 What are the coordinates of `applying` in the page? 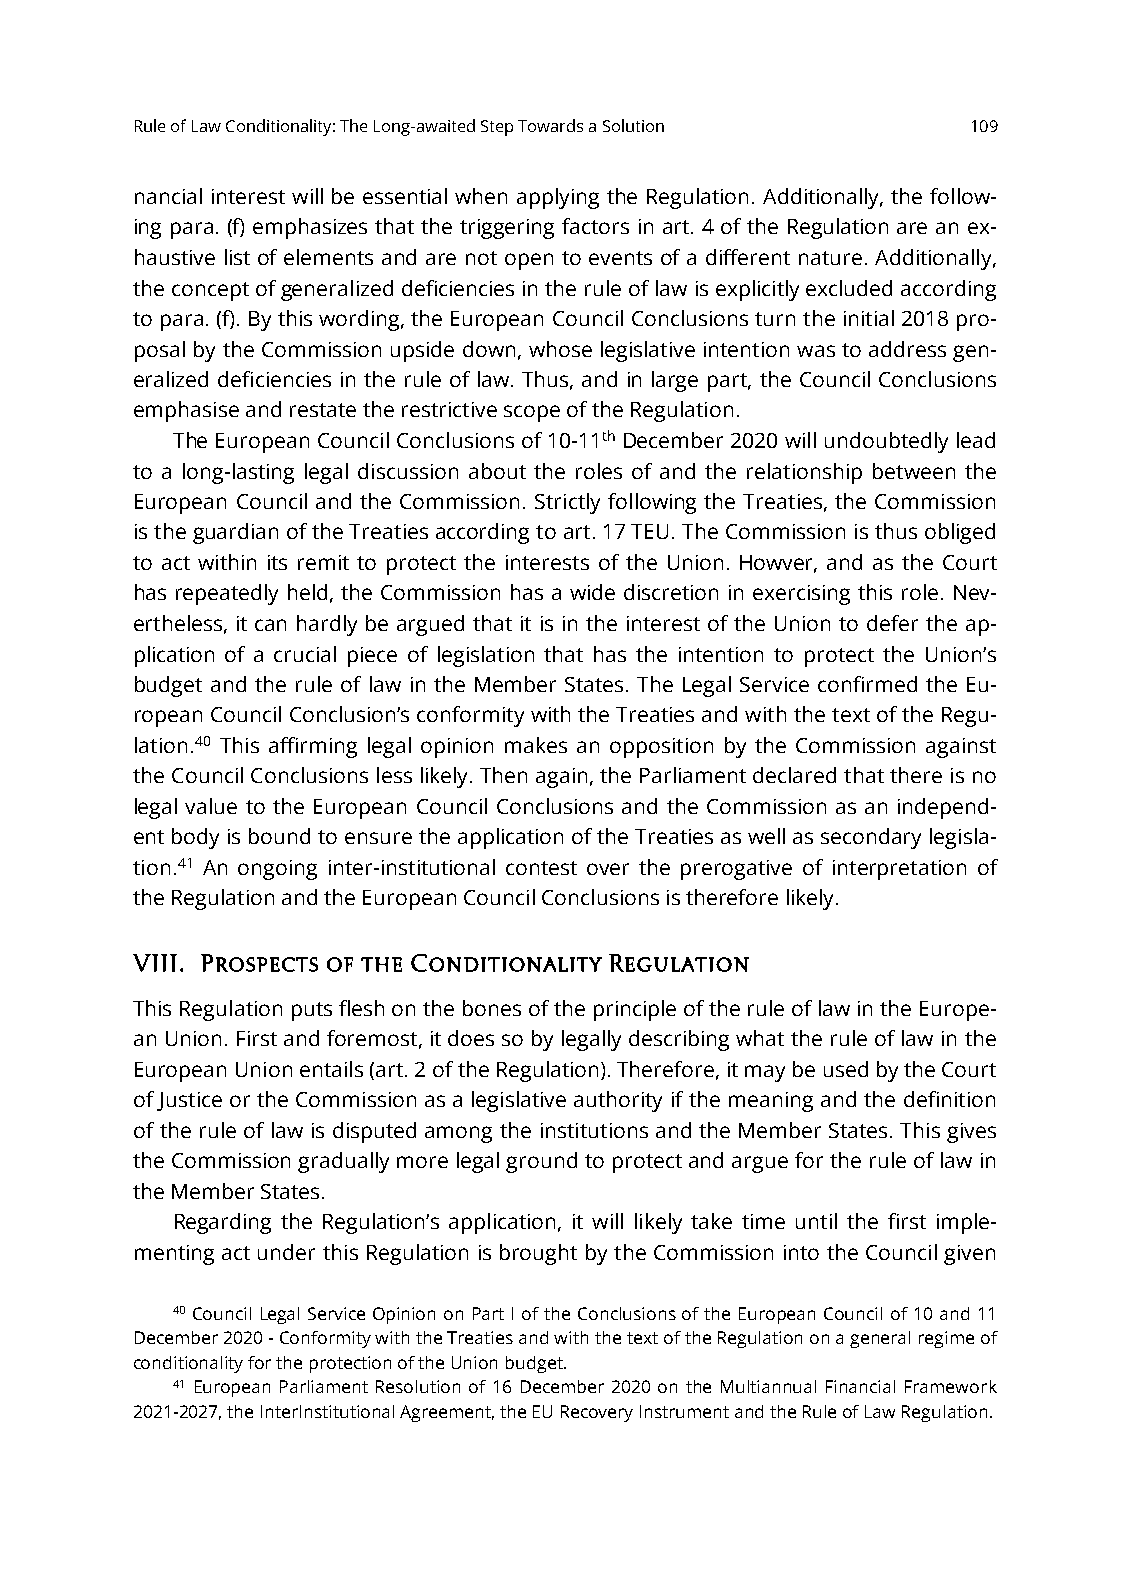 It's located at (558, 198).
